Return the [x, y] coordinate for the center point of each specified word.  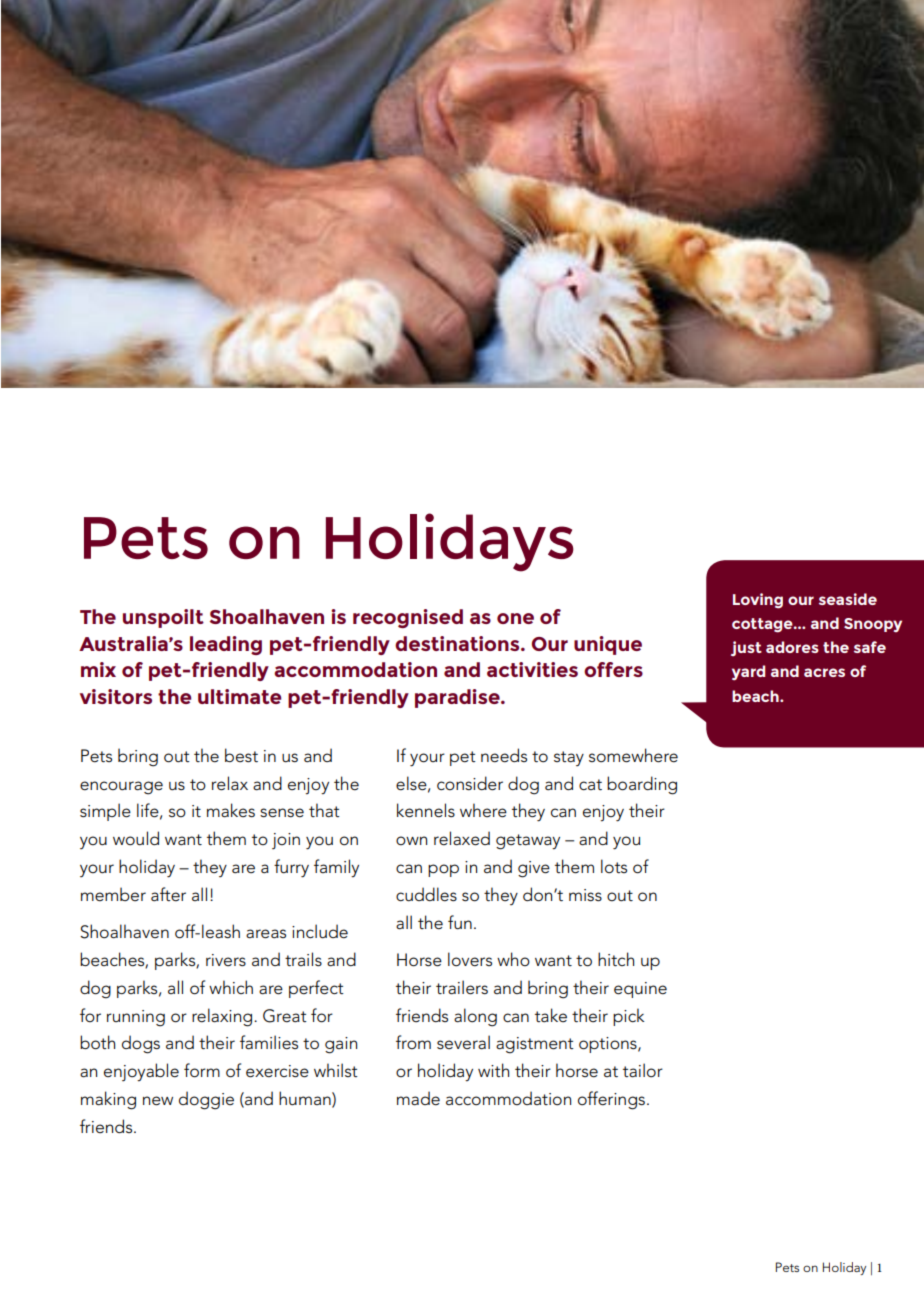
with [493, 1070]
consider [470, 783]
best [241, 755]
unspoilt [163, 618]
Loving [758, 601]
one [515, 618]
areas [266, 934]
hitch [616, 959]
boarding [642, 785]
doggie [206, 1100]
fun [460, 922]
